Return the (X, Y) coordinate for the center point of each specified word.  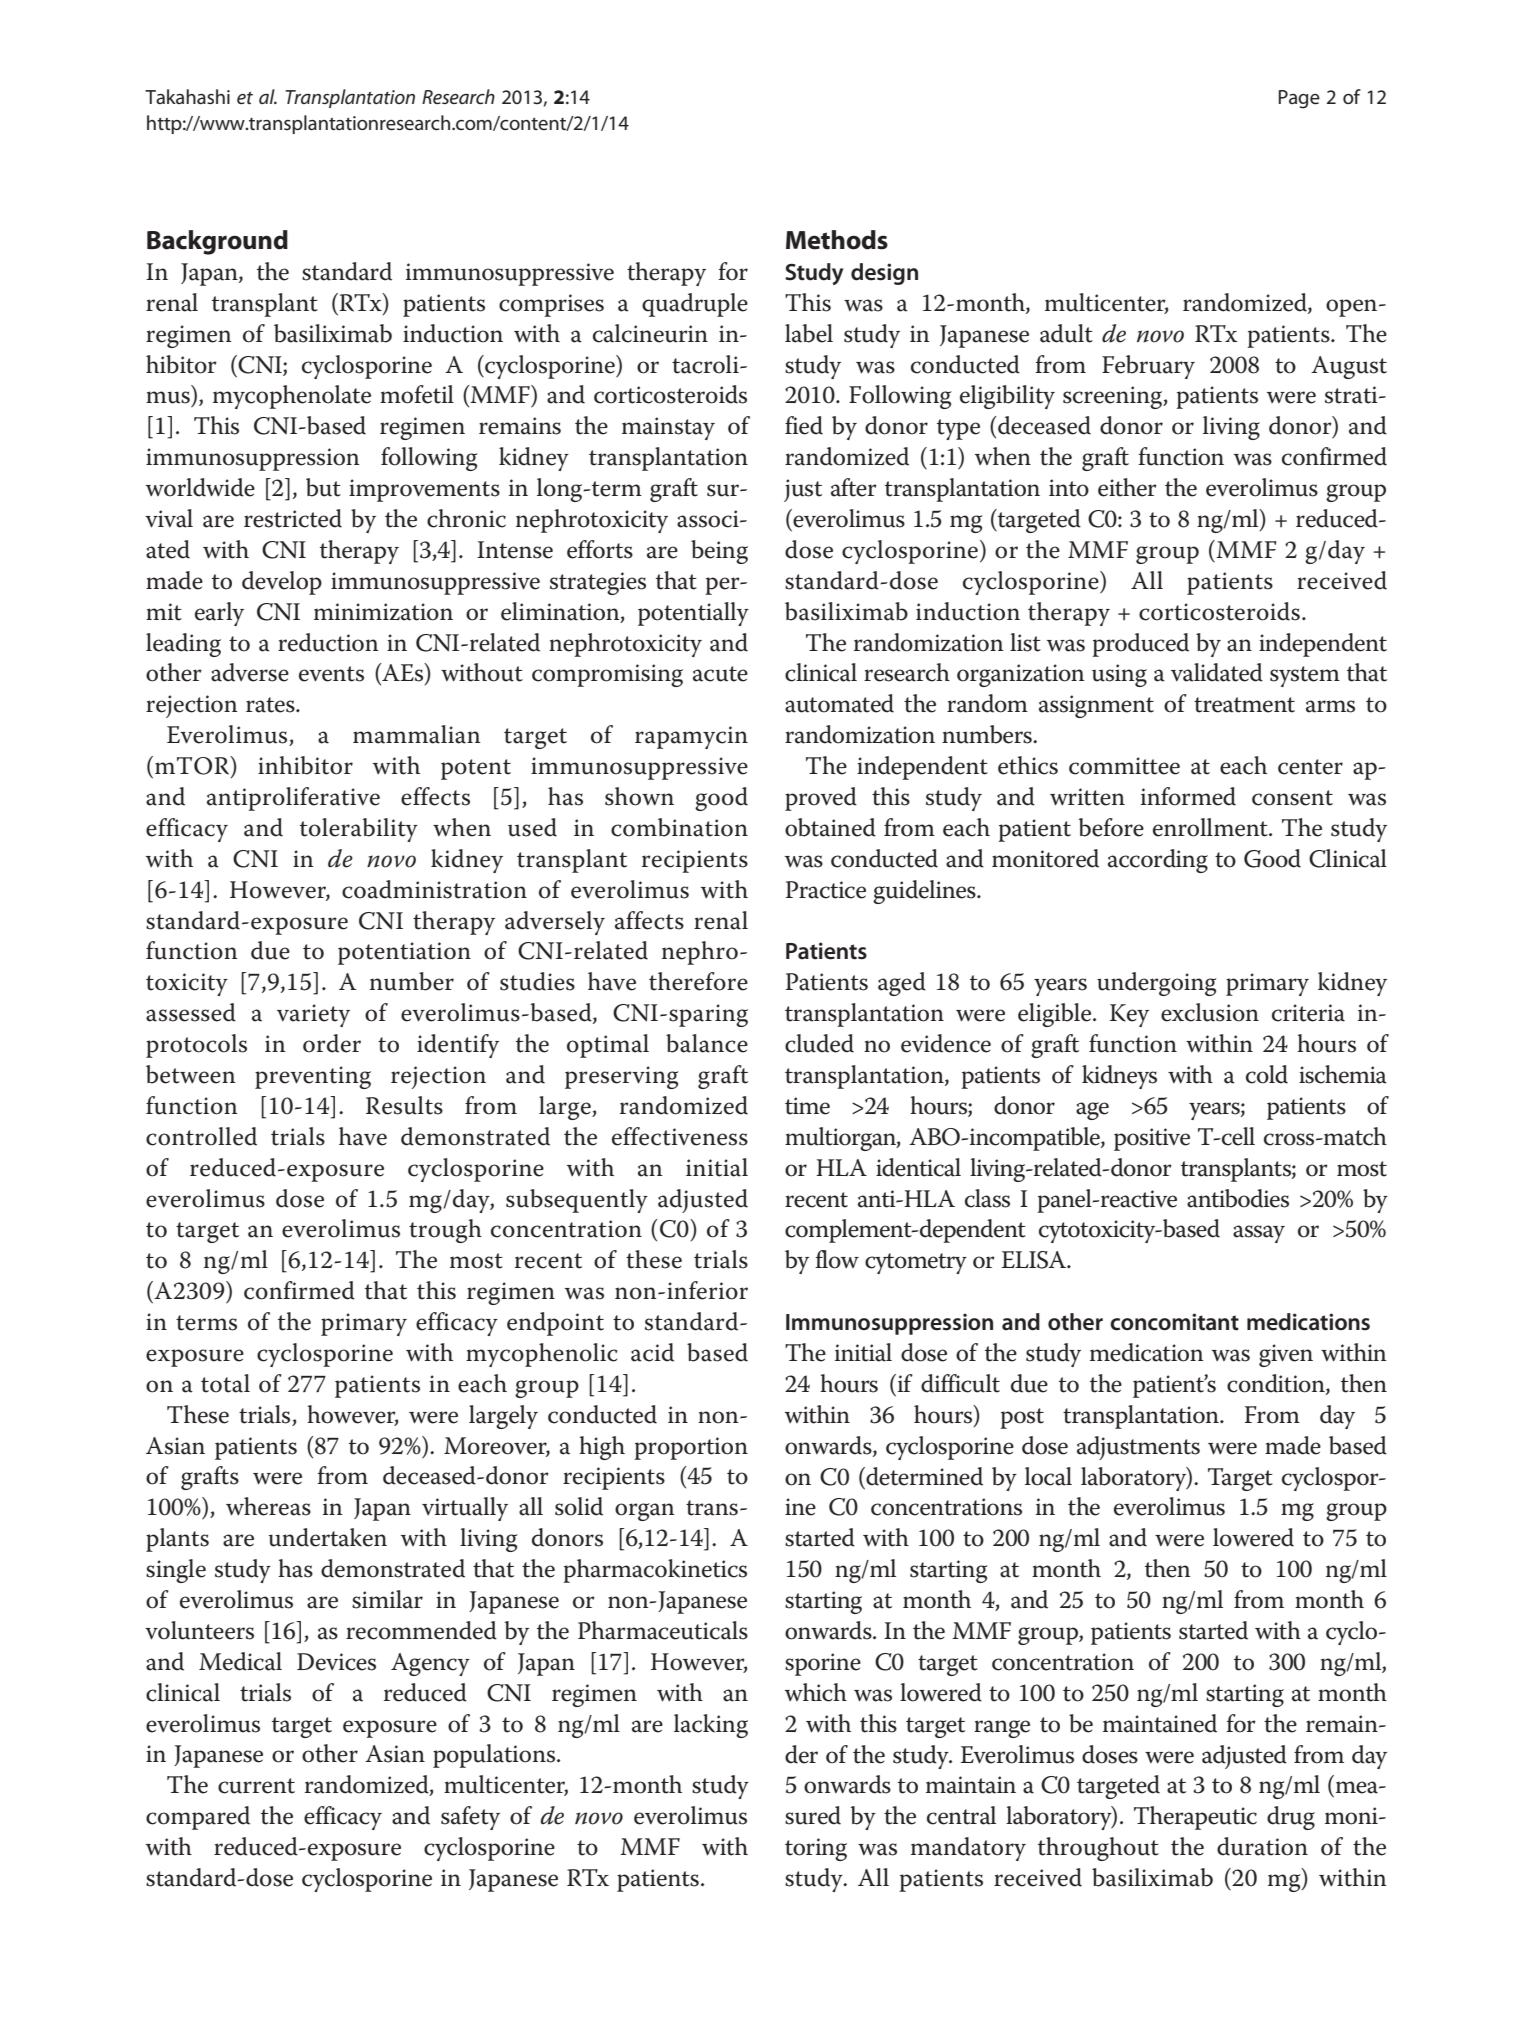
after (854, 487)
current (256, 1786)
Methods (837, 240)
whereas (268, 1506)
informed (1188, 796)
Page (1299, 99)
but (323, 487)
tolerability (359, 830)
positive (1152, 1139)
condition (1277, 1384)
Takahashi (187, 96)
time (807, 1106)
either (1127, 487)
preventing (313, 1077)
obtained (830, 827)
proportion (691, 1448)
